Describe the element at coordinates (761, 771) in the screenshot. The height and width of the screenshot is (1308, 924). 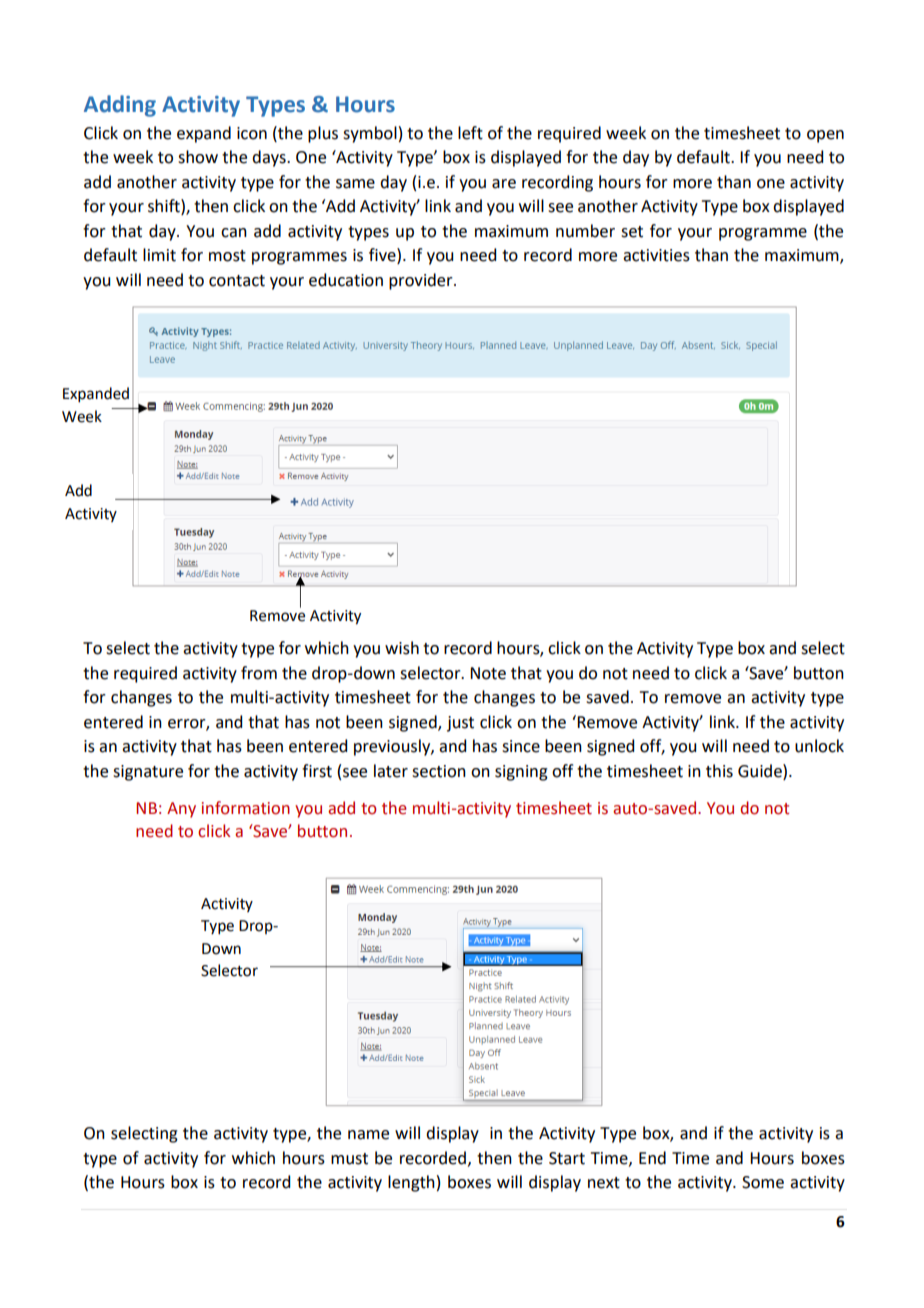
I see `Guide` at that location.
